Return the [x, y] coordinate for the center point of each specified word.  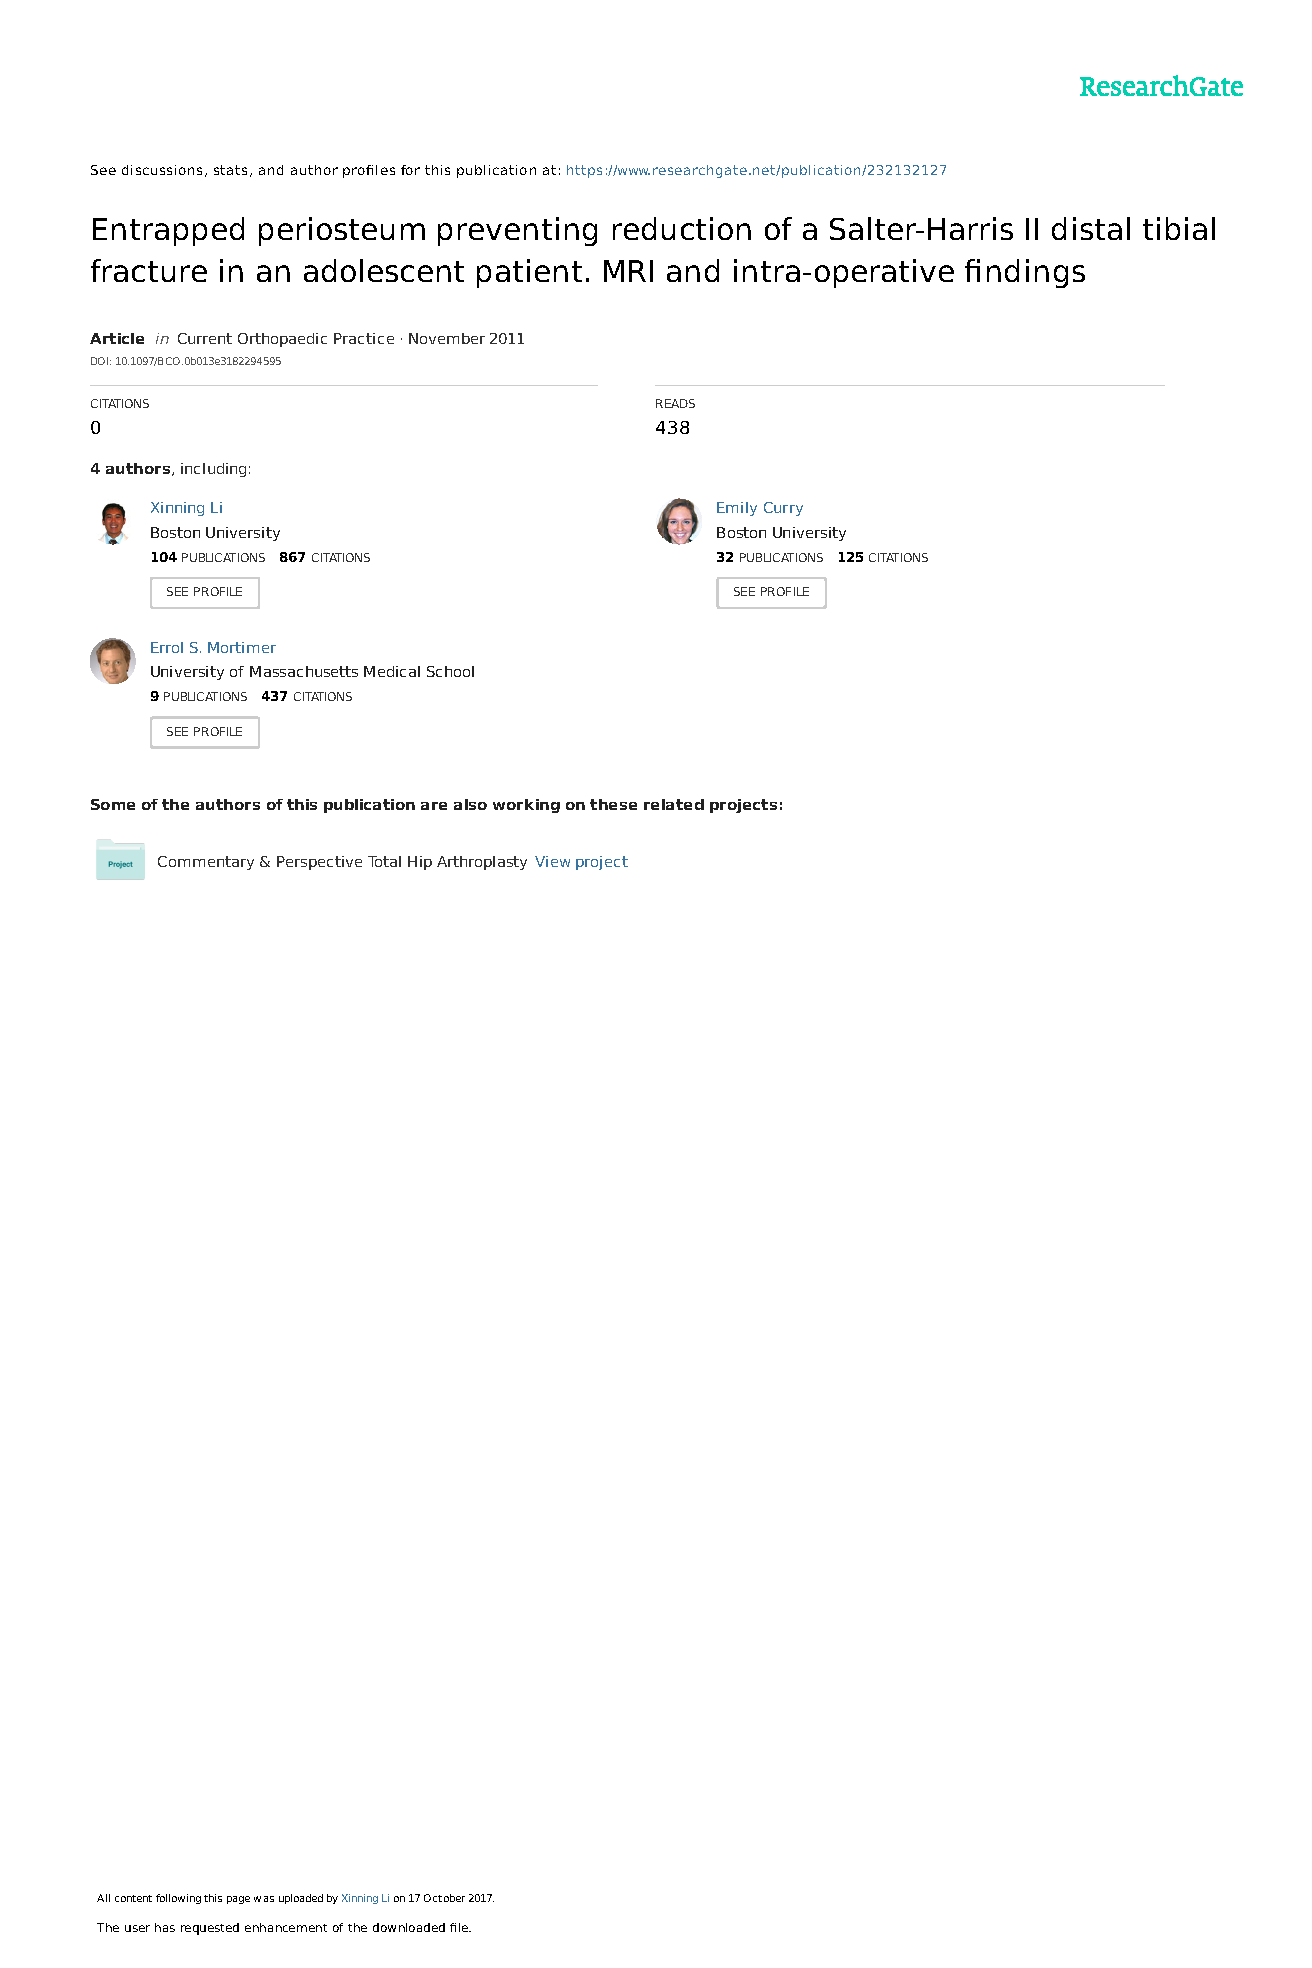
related [674, 804]
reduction [682, 228]
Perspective [319, 863]
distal [1091, 228]
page [238, 1900]
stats [232, 171]
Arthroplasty [482, 863]
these [613, 804]
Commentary [206, 863]
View [552, 861]
